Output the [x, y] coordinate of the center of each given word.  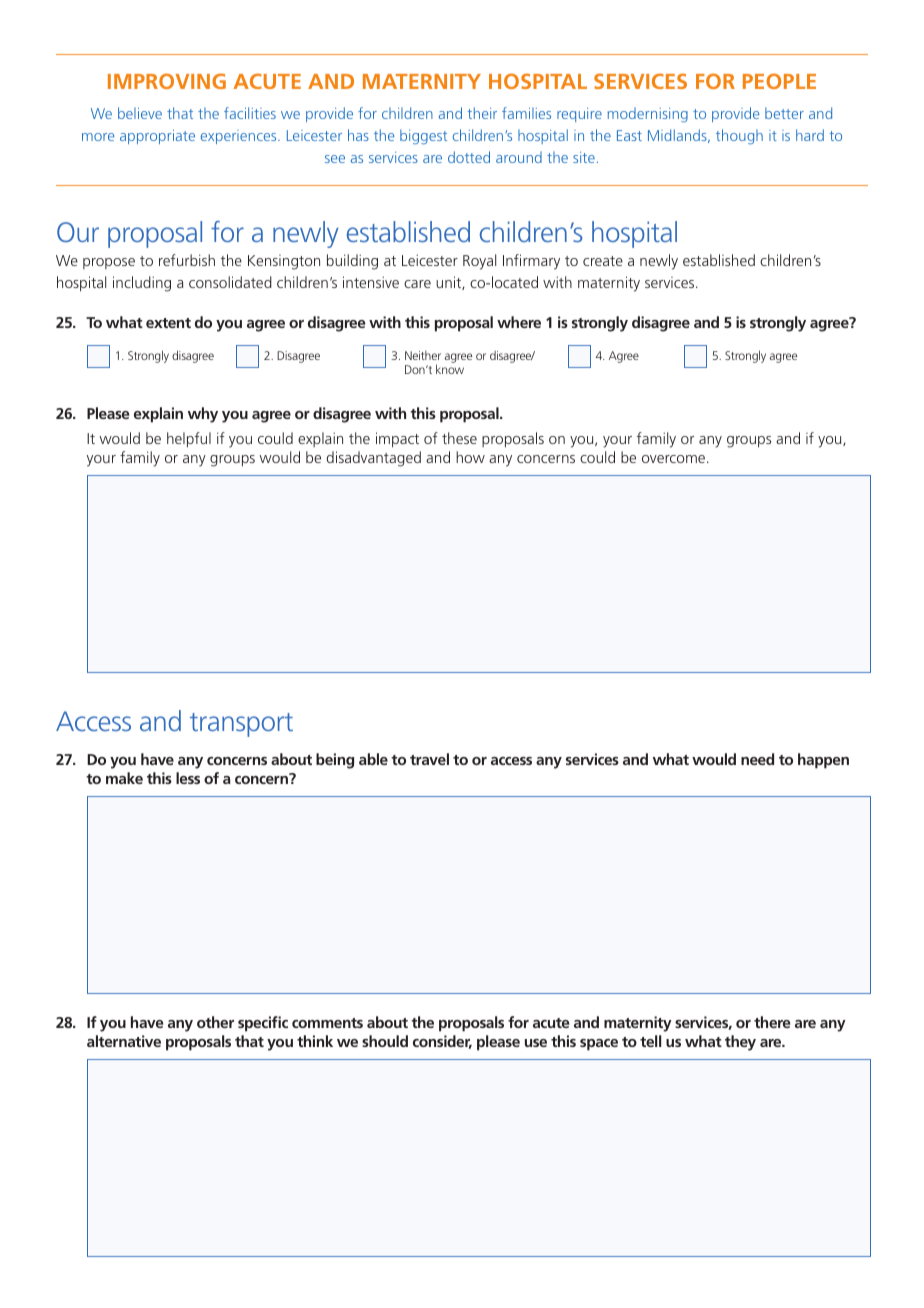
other [215, 1022]
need [757, 759]
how [470, 457]
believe [140, 113]
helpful [189, 440]
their [482, 113]
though [739, 136]
